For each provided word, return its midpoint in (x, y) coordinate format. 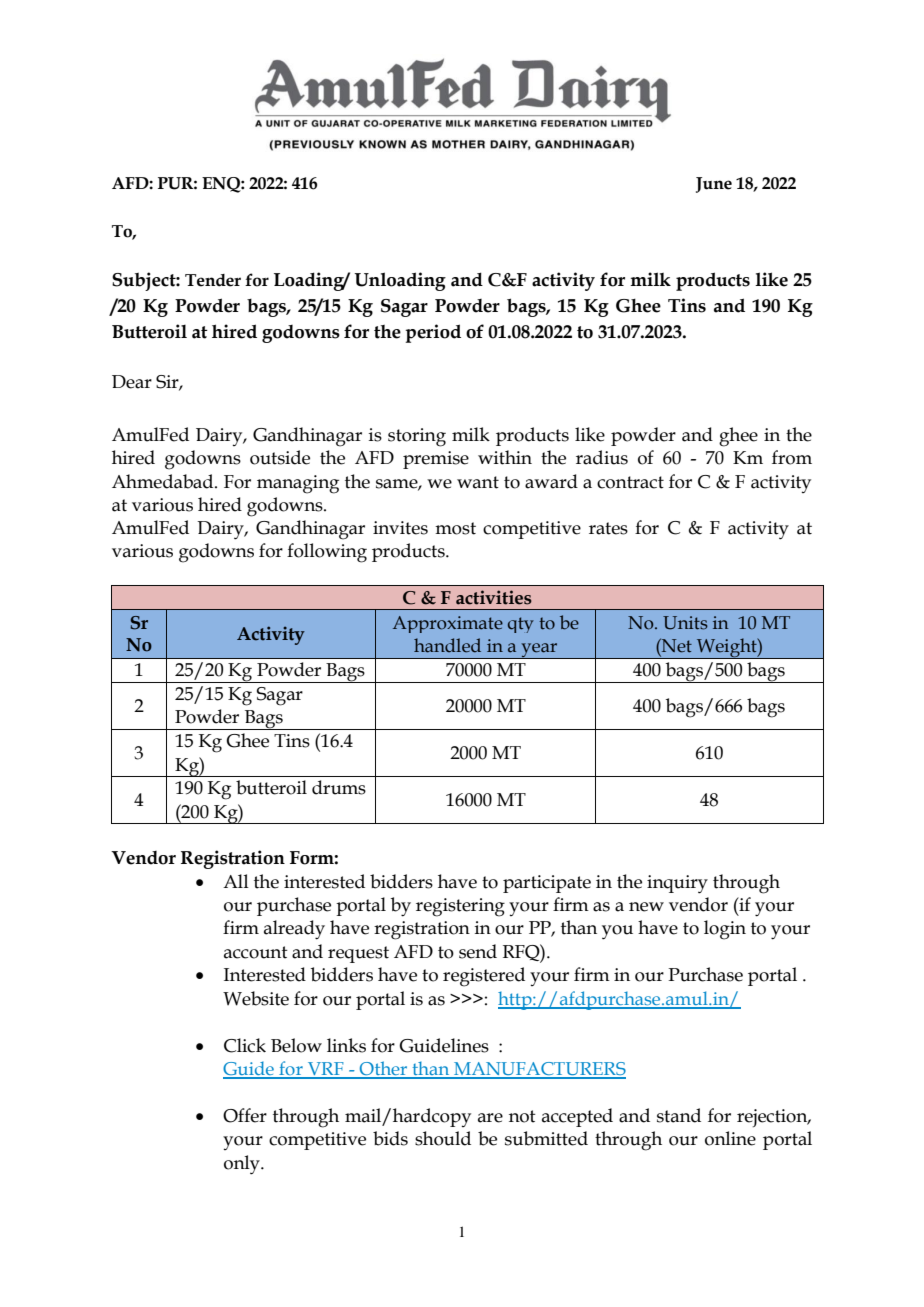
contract (630, 482)
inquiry (677, 884)
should (443, 1138)
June (714, 185)
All (236, 881)
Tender (213, 280)
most (455, 528)
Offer (245, 1115)
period (433, 333)
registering (460, 907)
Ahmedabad (164, 481)
